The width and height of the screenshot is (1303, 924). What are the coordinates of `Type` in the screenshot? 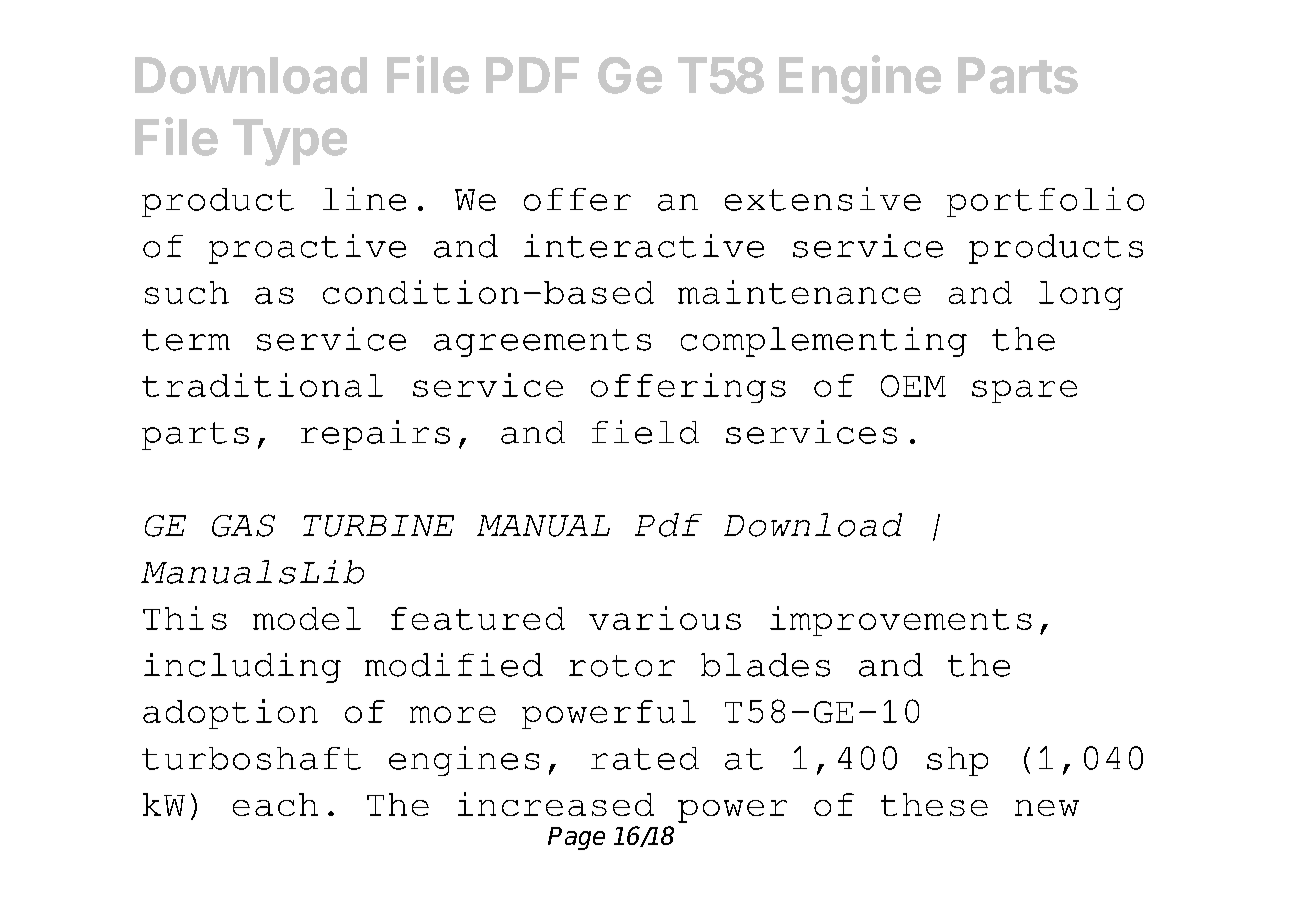 It's located at (290, 142).
